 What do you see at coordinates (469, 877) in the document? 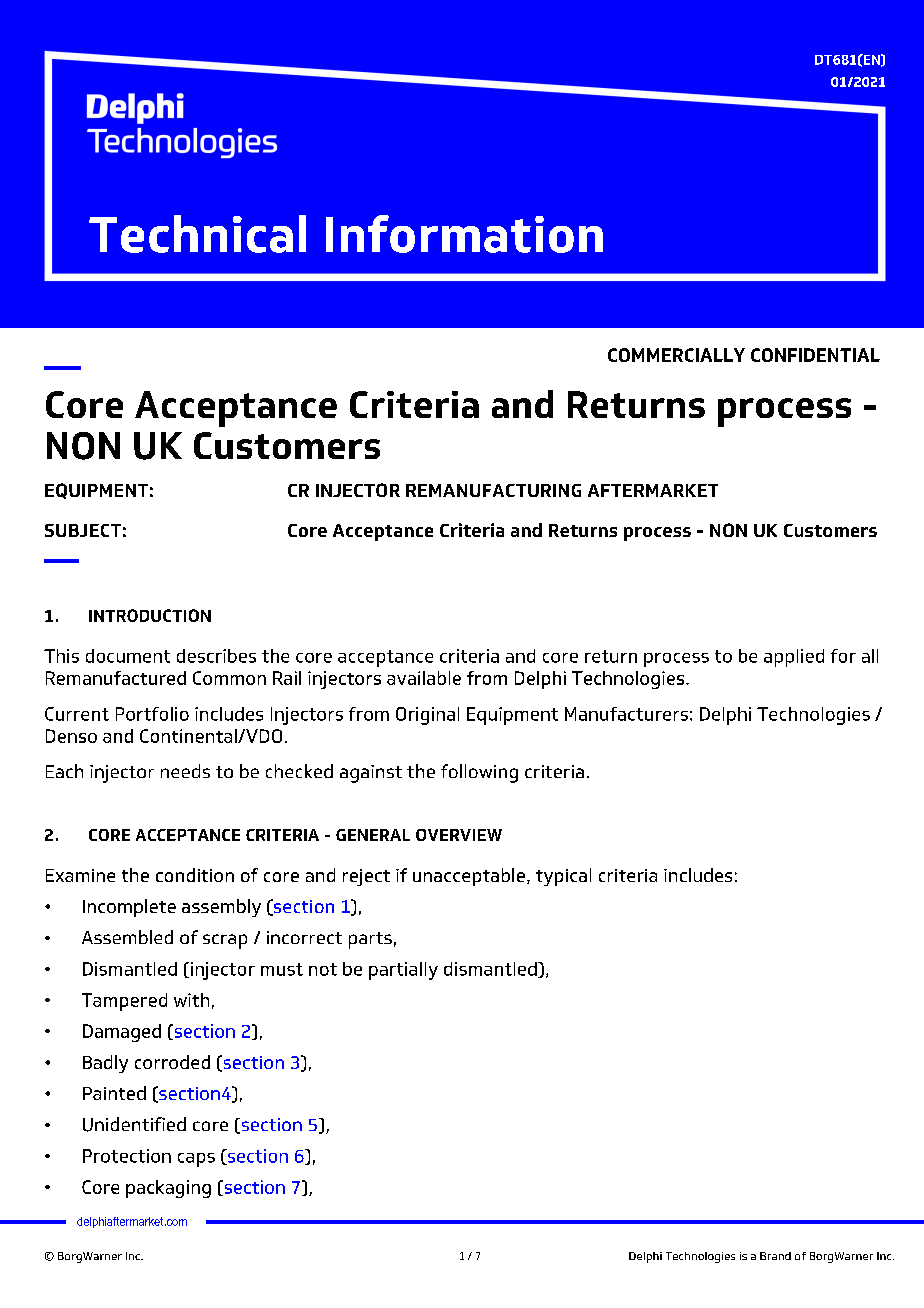
I see `unacceptable` at bounding box center [469, 877].
